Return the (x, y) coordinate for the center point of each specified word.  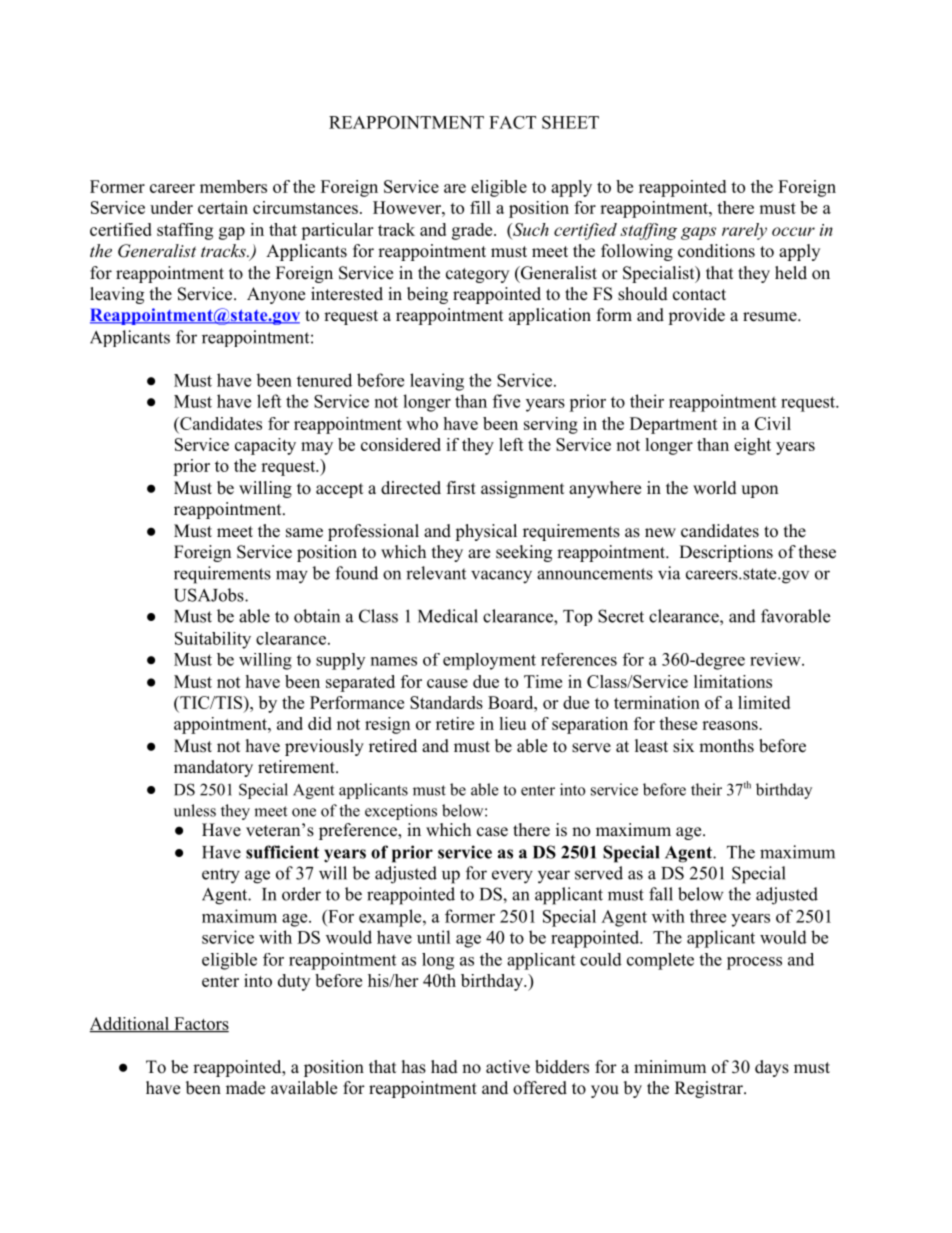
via (669, 573)
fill (480, 207)
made (245, 1088)
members (233, 186)
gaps (698, 233)
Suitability (213, 640)
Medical (448, 616)
